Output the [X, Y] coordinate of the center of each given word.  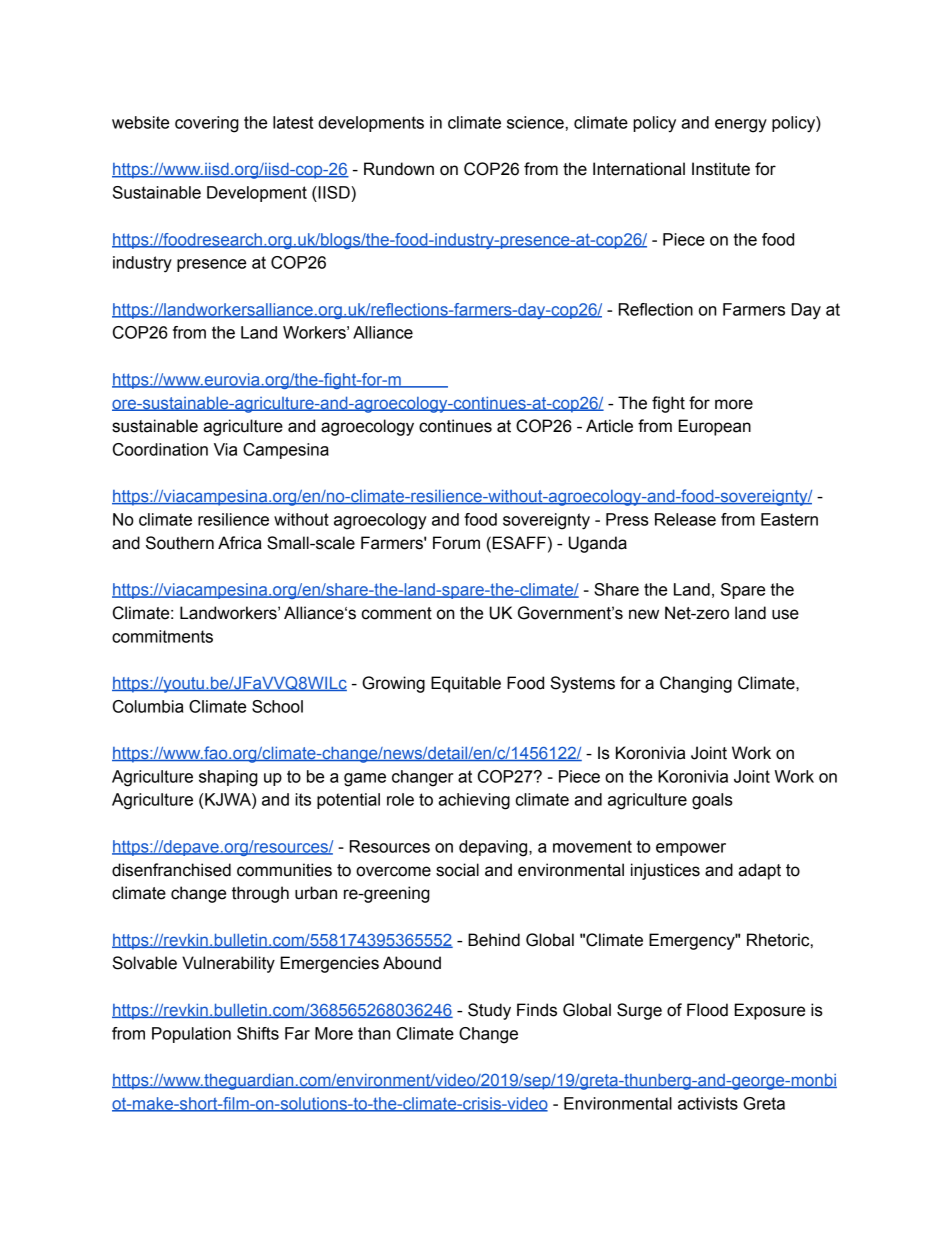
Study [489, 1011]
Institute [721, 169]
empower [691, 849]
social [457, 870]
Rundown [399, 169]
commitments [162, 636]
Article [609, 426]
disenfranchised [171, 870]
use [785, 614]
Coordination [160, 449]
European [715, 427]
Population [191, 1035]
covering [207, 124]
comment [397, 613]
